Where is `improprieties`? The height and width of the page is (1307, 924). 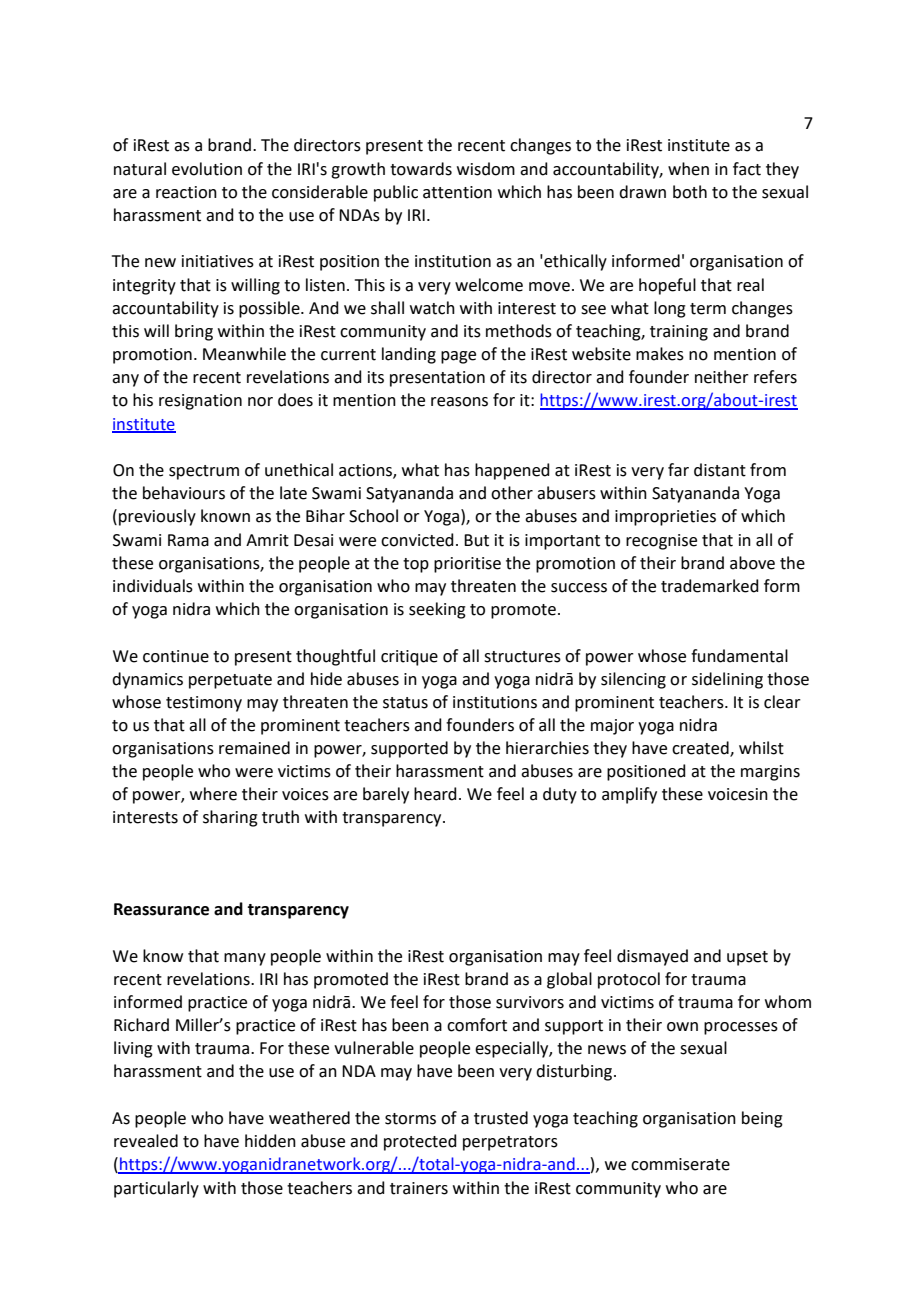
improprieties is located at coordinates (665, 518).
